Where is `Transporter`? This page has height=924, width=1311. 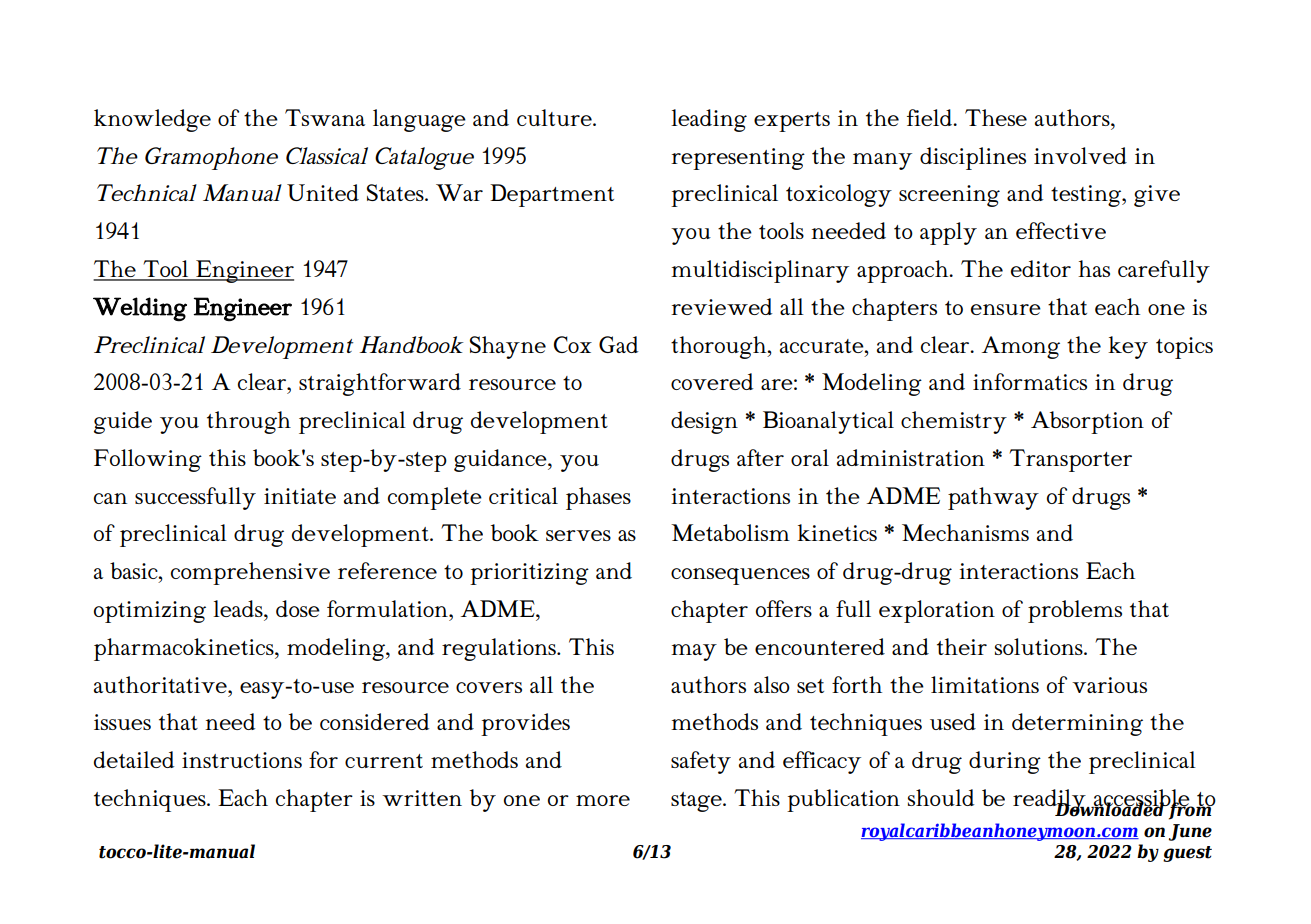 Transporter is located at coordinates (1070, 460).
